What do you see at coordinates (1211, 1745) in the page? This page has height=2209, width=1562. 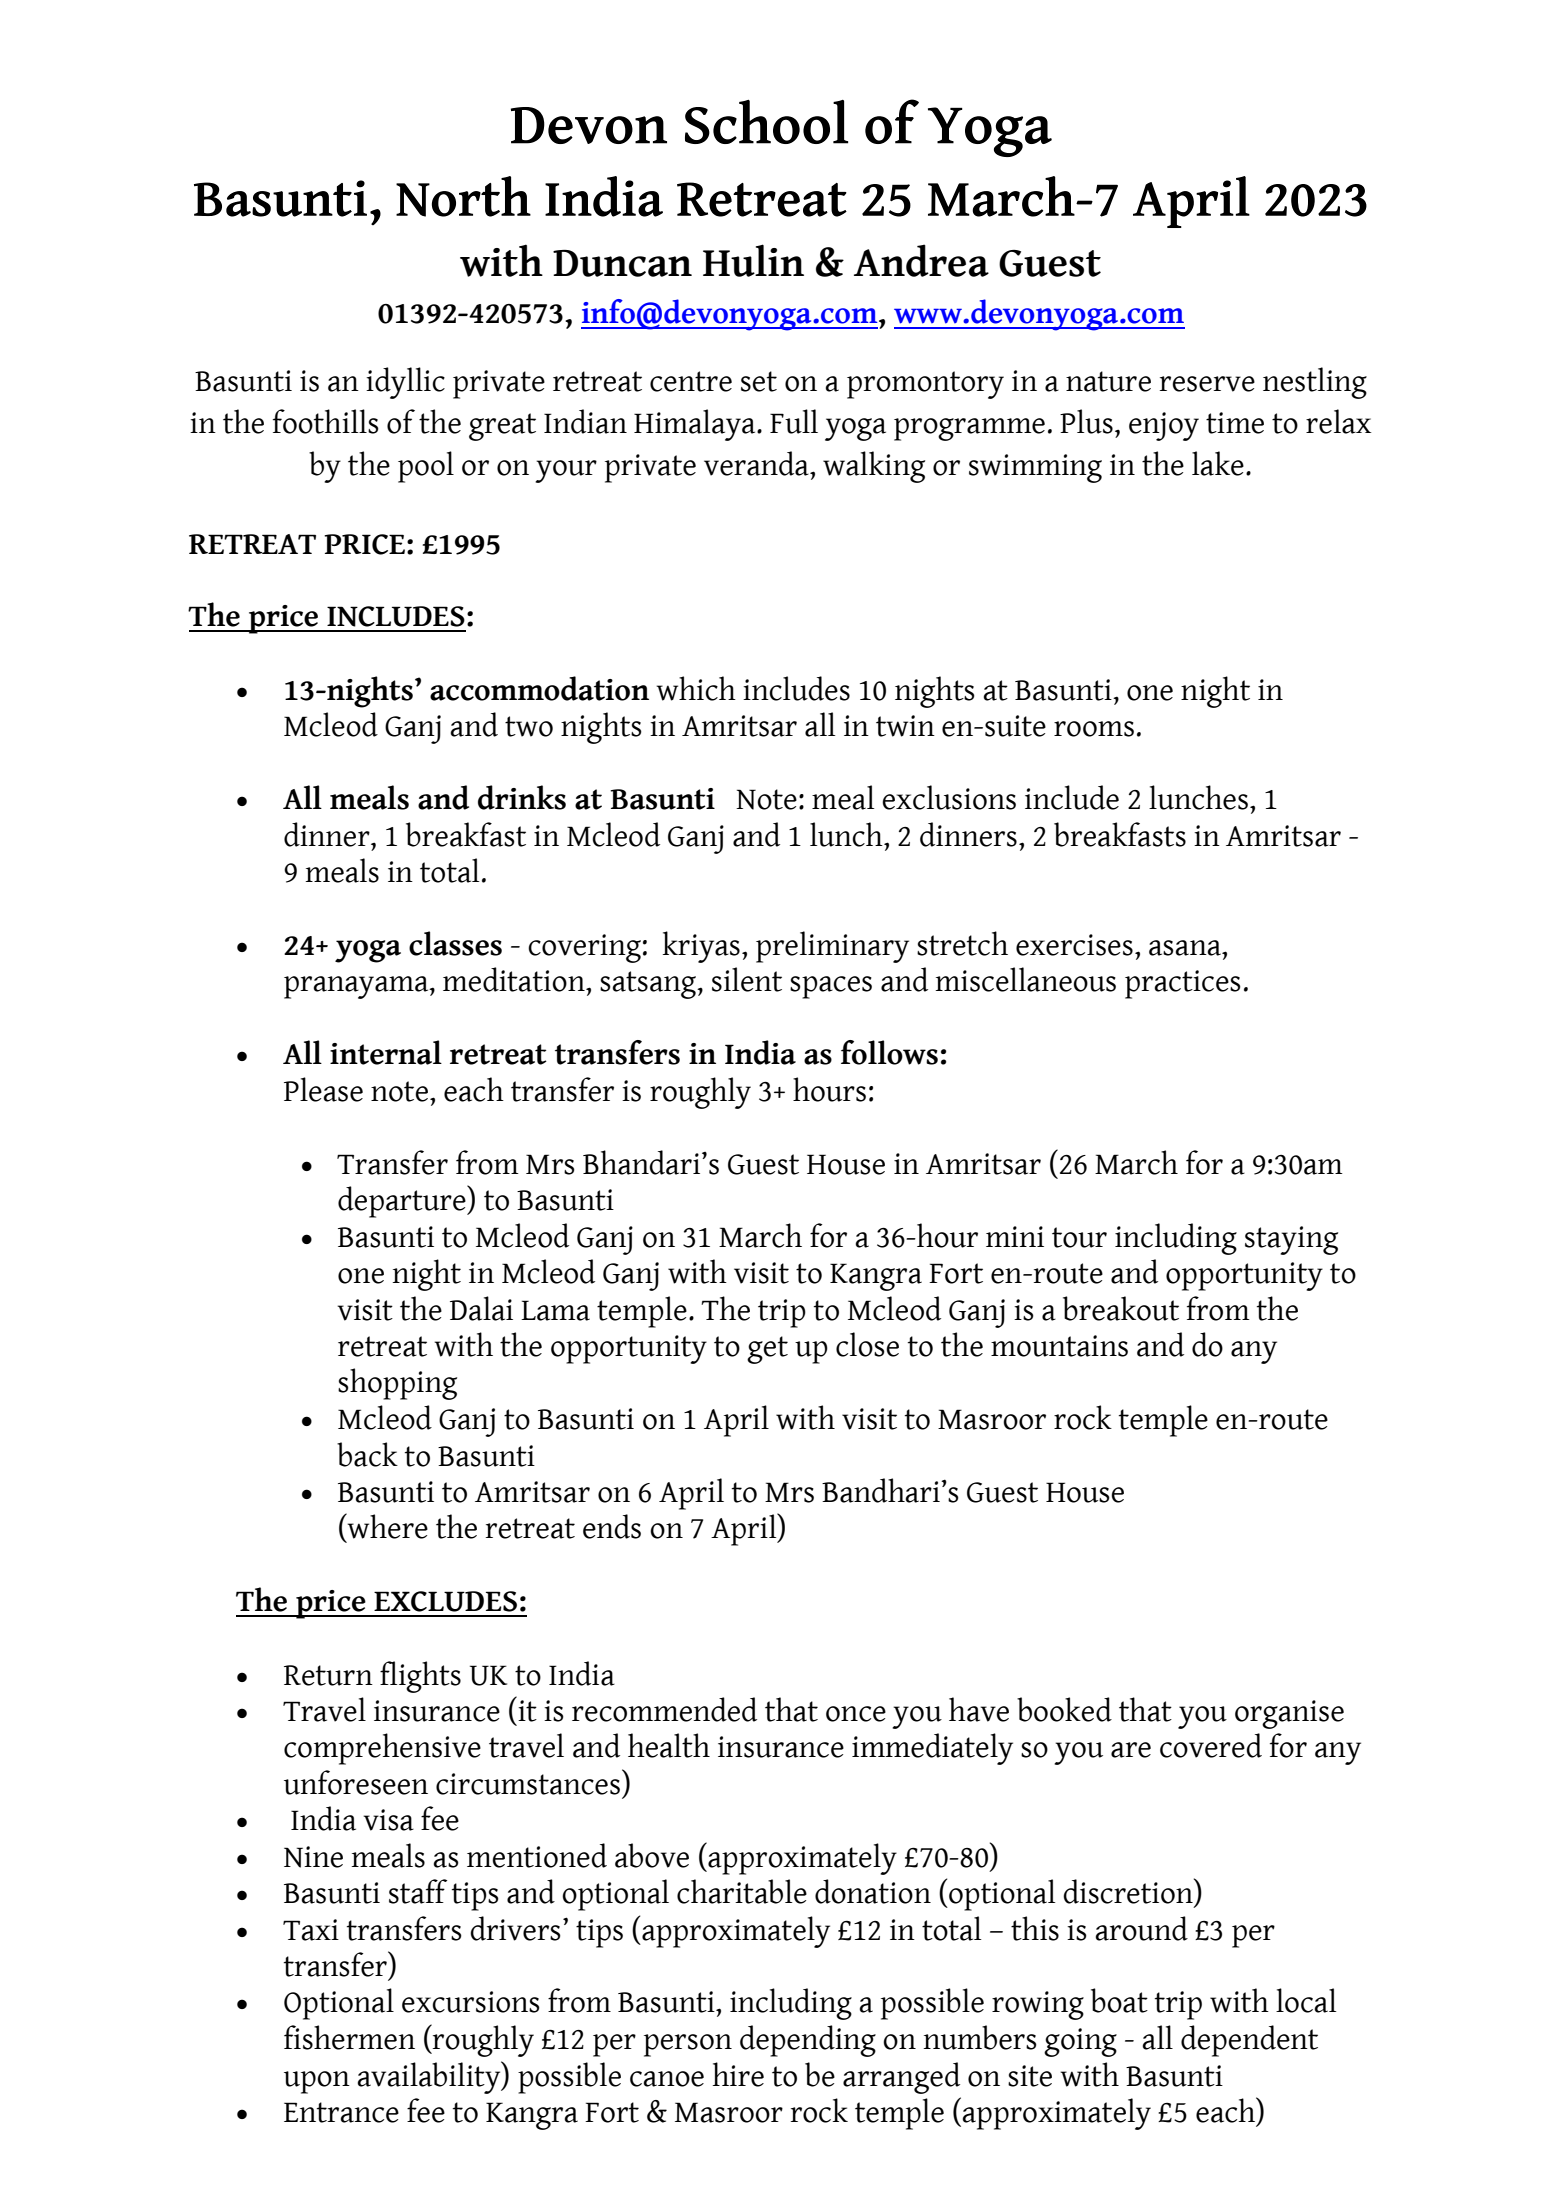 I see `covered` at bounding box center [1211, 1745].
